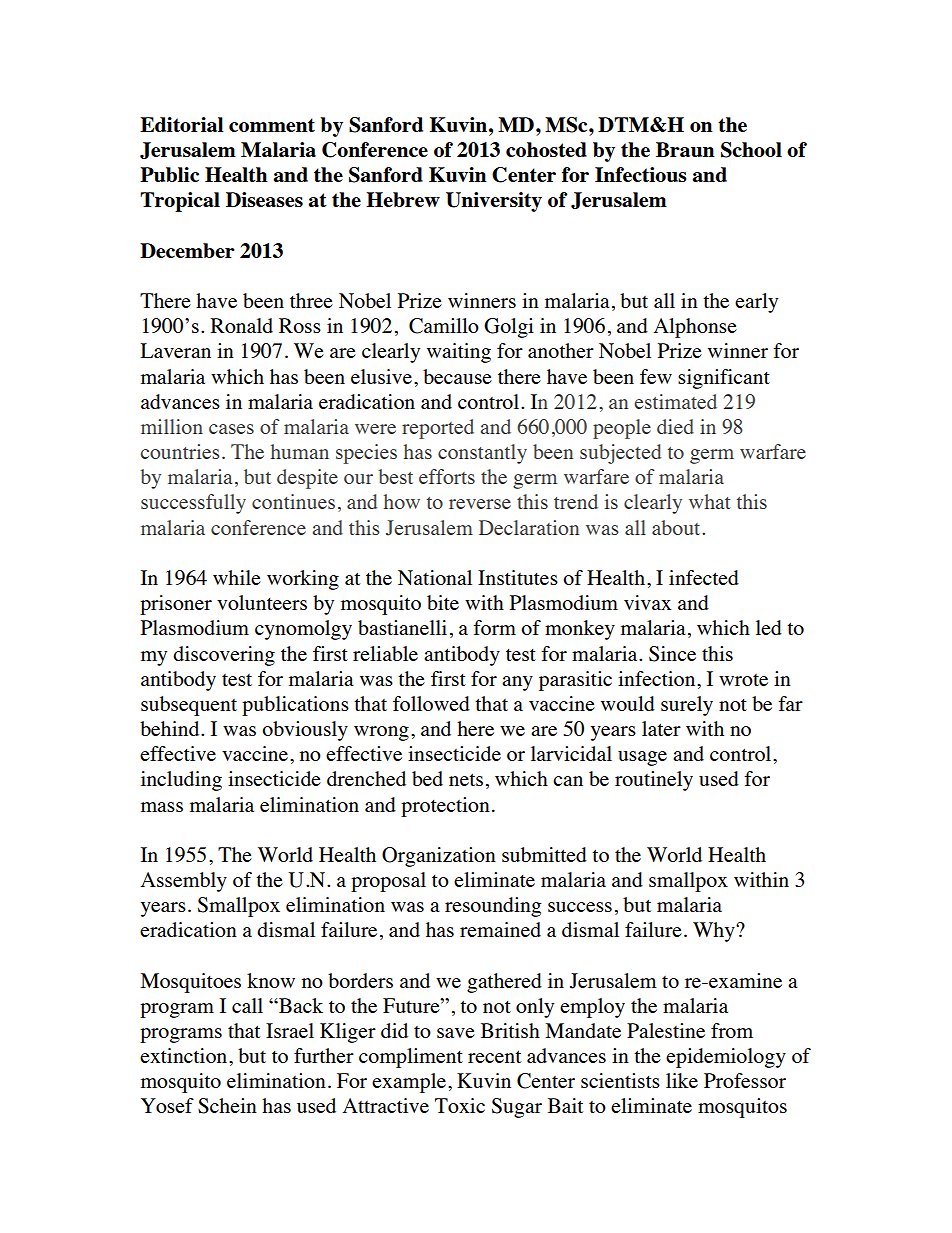  I want to click on extinction, so click(185, 1055).
